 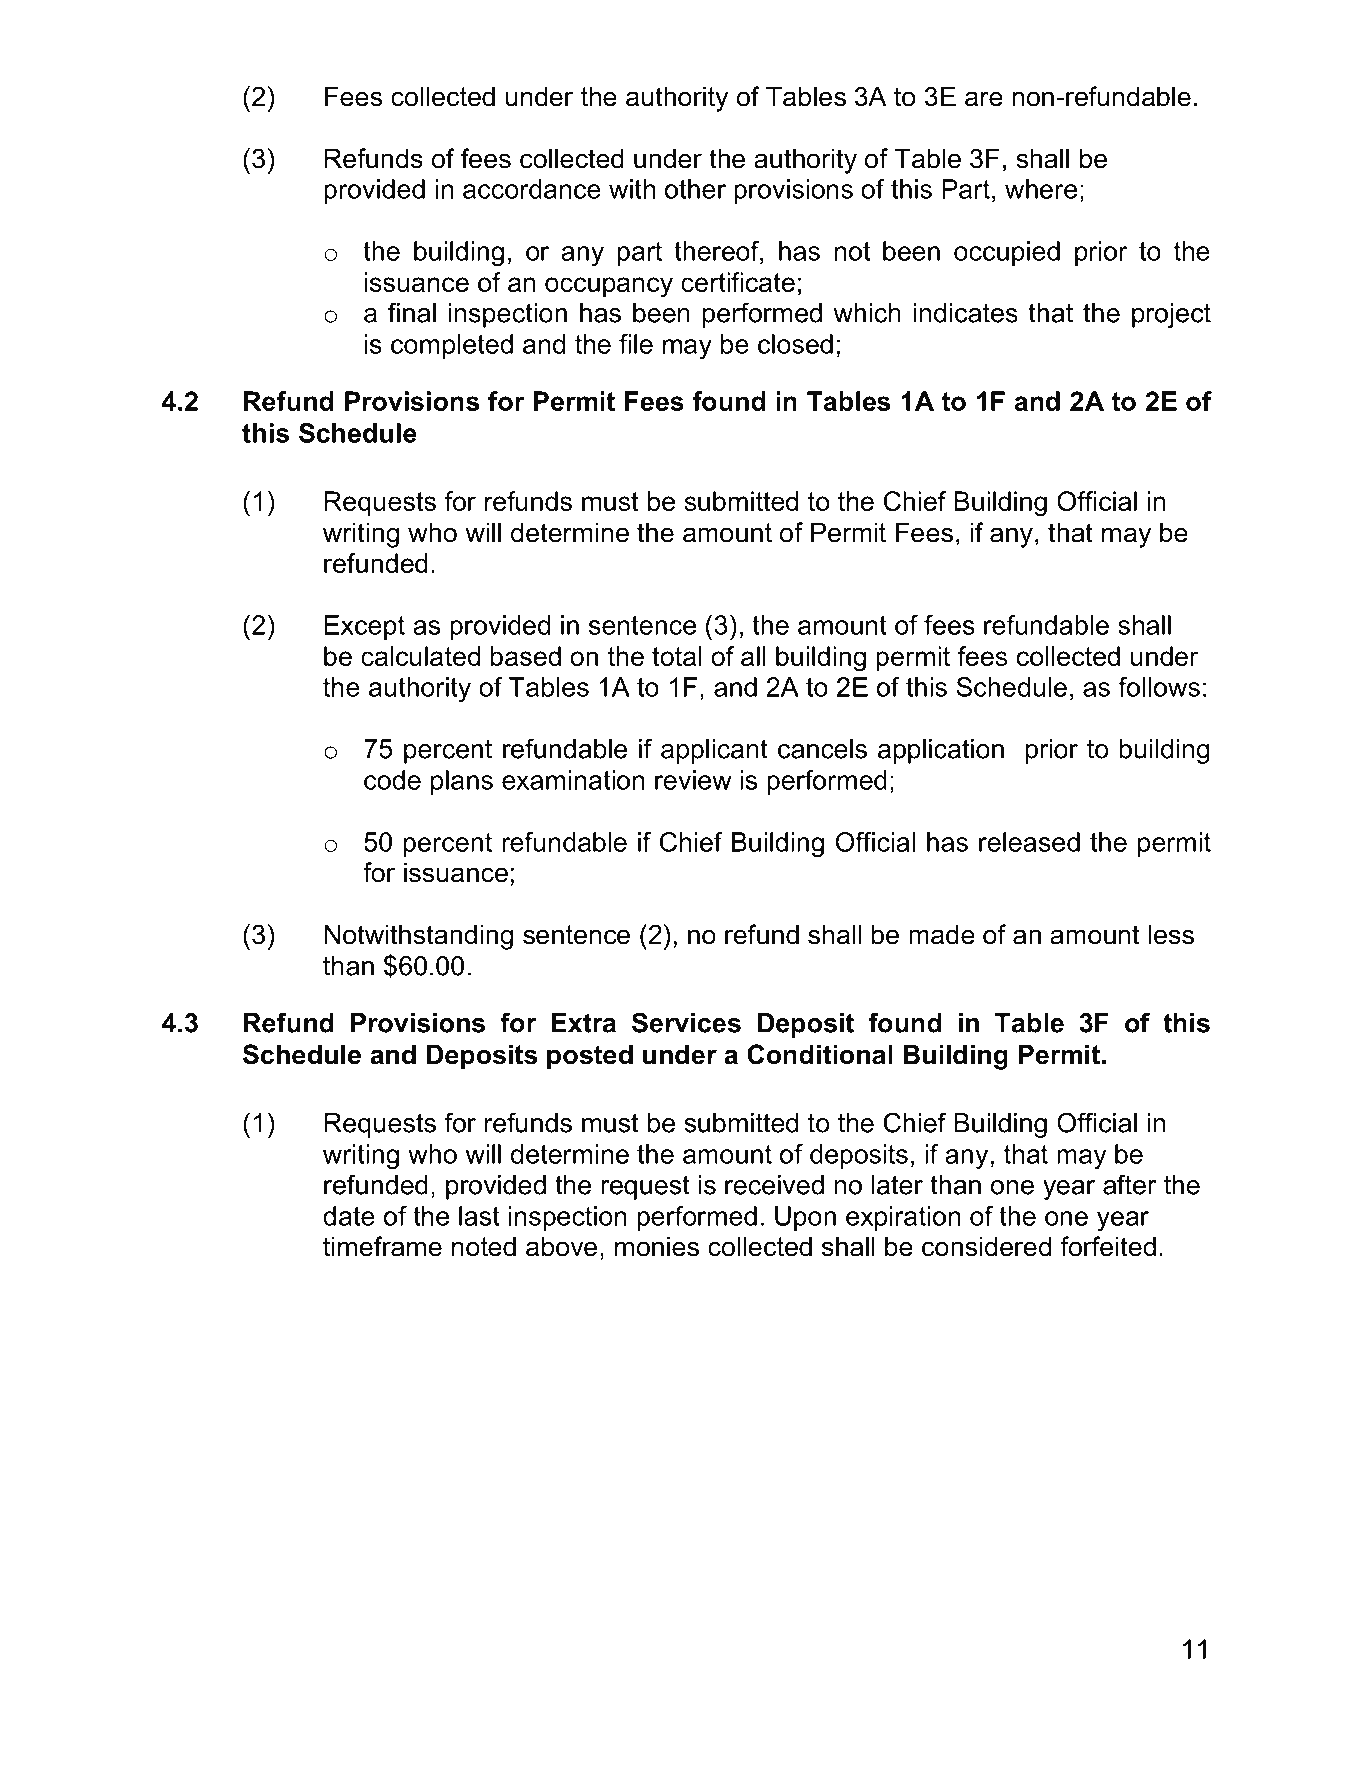 What do you see at coordinates (693, 780) in the screenshot?
I see `review` at bounding box center [693, 780].
